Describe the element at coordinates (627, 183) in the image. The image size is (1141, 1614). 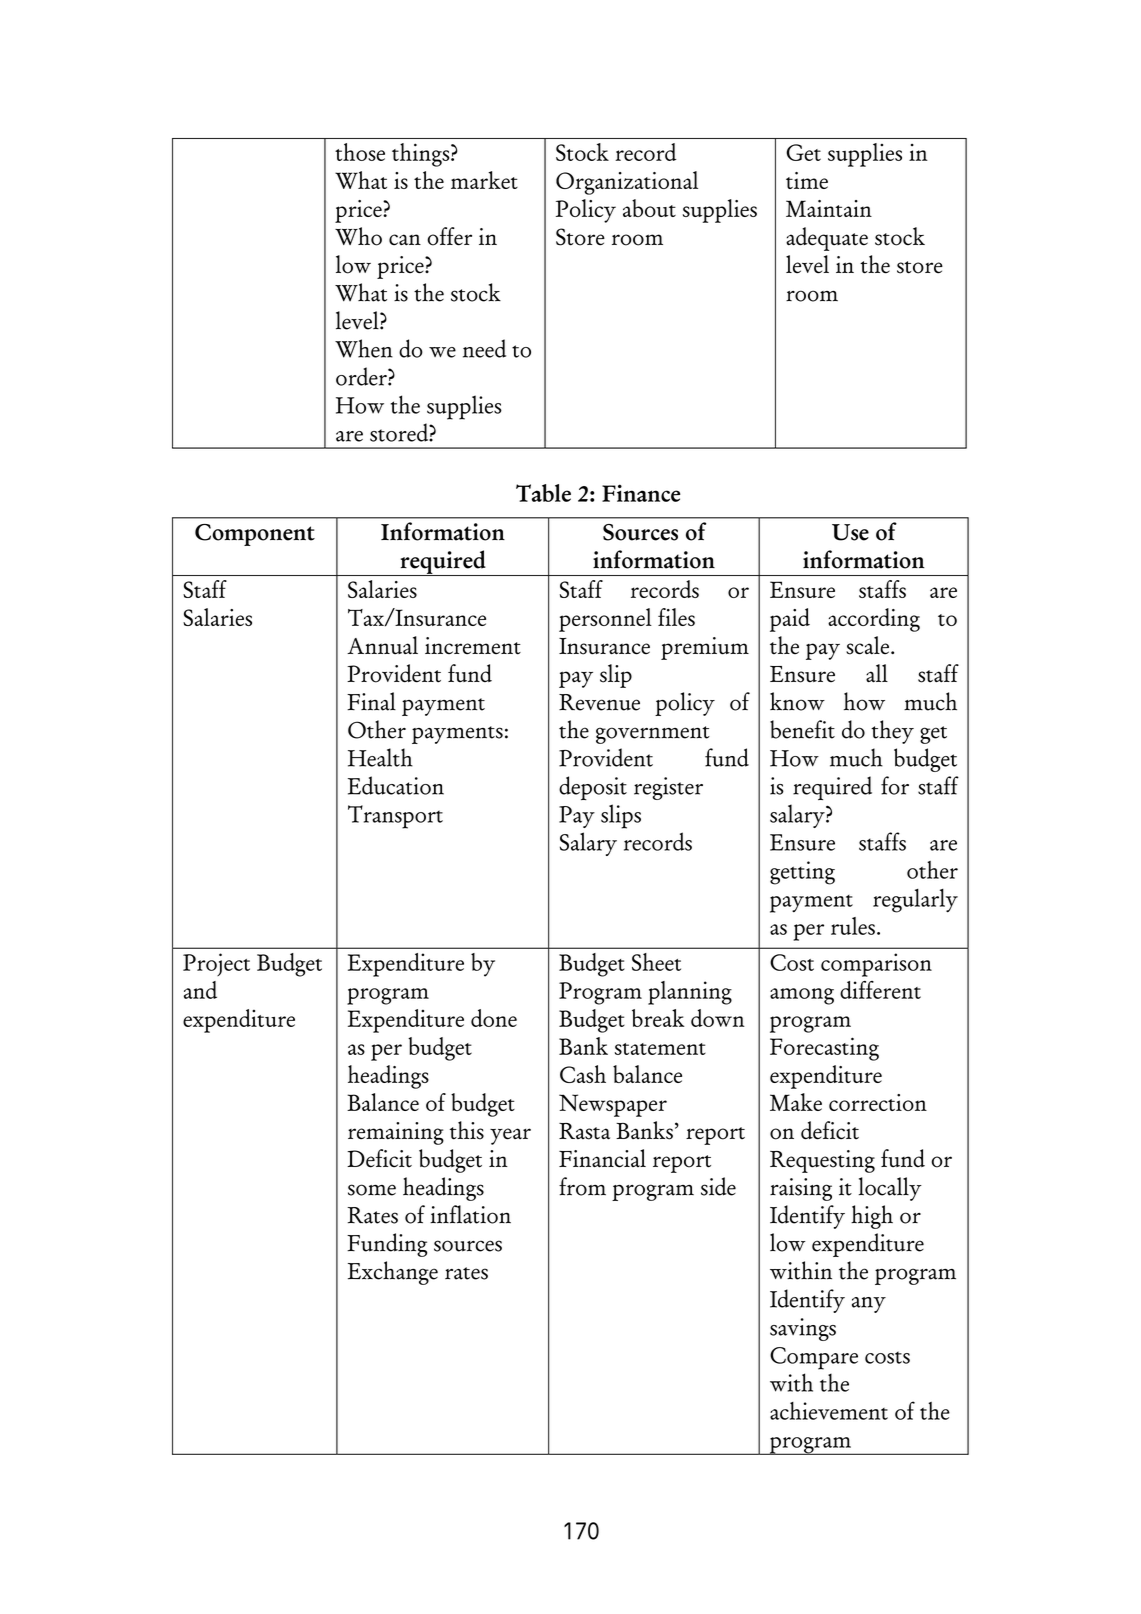
I see `Organizational` at that location.
